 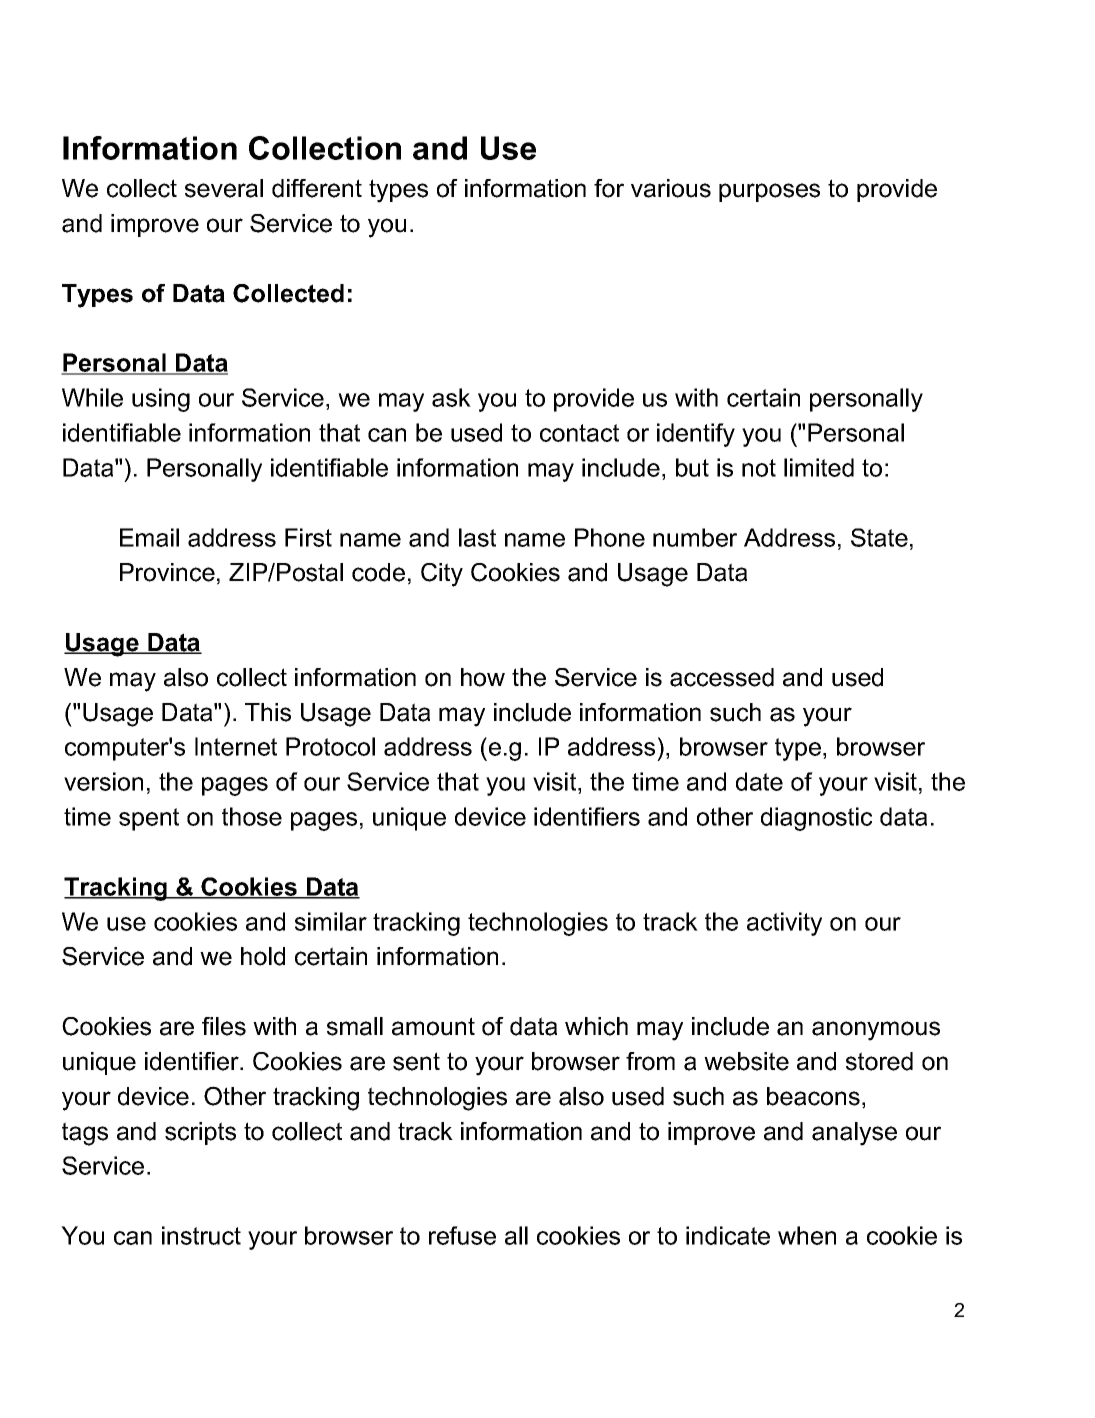 What do you see at coordinates (769, 192) in the document?
I see `purposes` at bounding box center [769, 192].
